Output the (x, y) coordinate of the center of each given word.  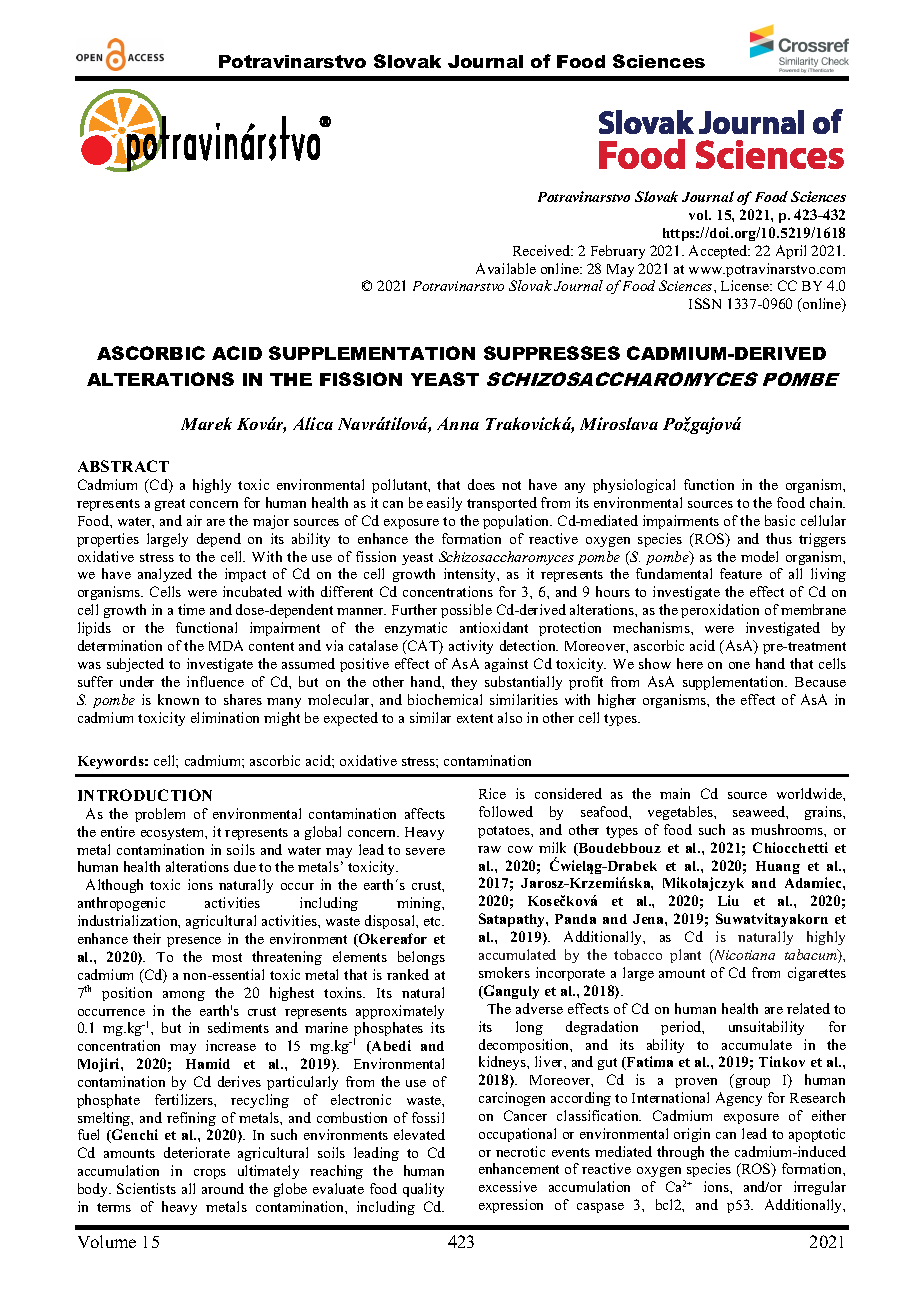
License (746, 285)
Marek (206, 423)
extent (475, 718)
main (675, 793)
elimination (225, 717)
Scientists (146, 1188)
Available (506, 268)
